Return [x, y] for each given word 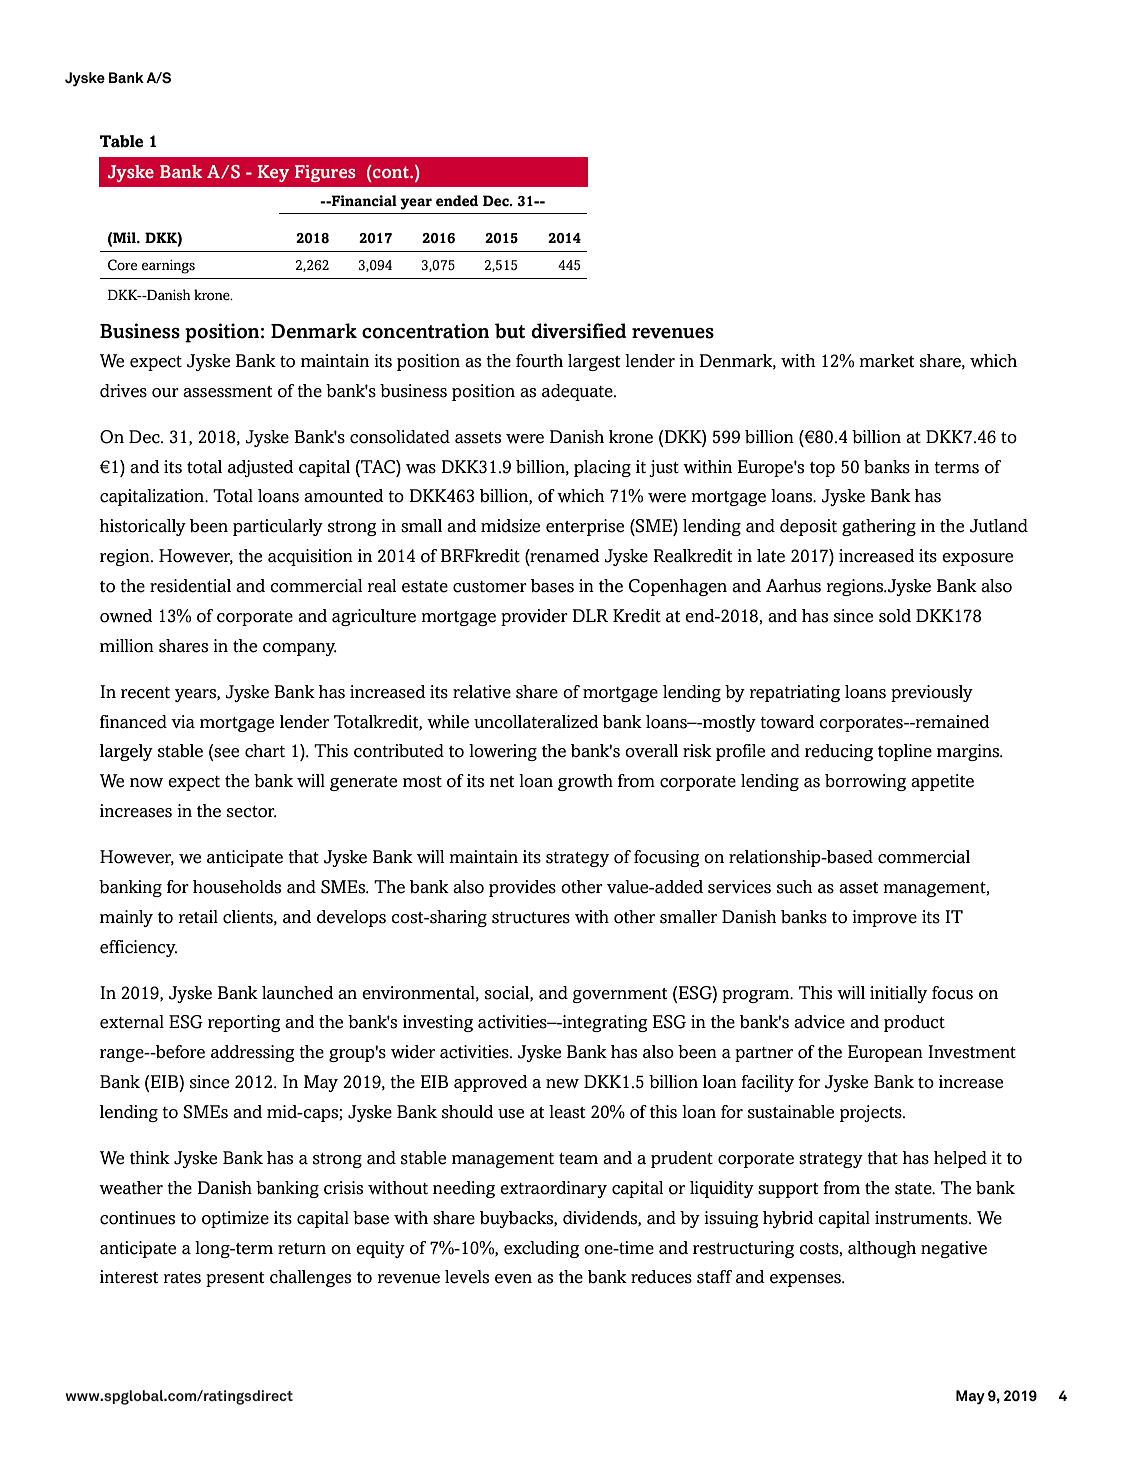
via [183, 721]
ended [457, 201]
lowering [503, 752]
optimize [235, 1219]
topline [905, 752]
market [886, 361]
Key [273, 173]
